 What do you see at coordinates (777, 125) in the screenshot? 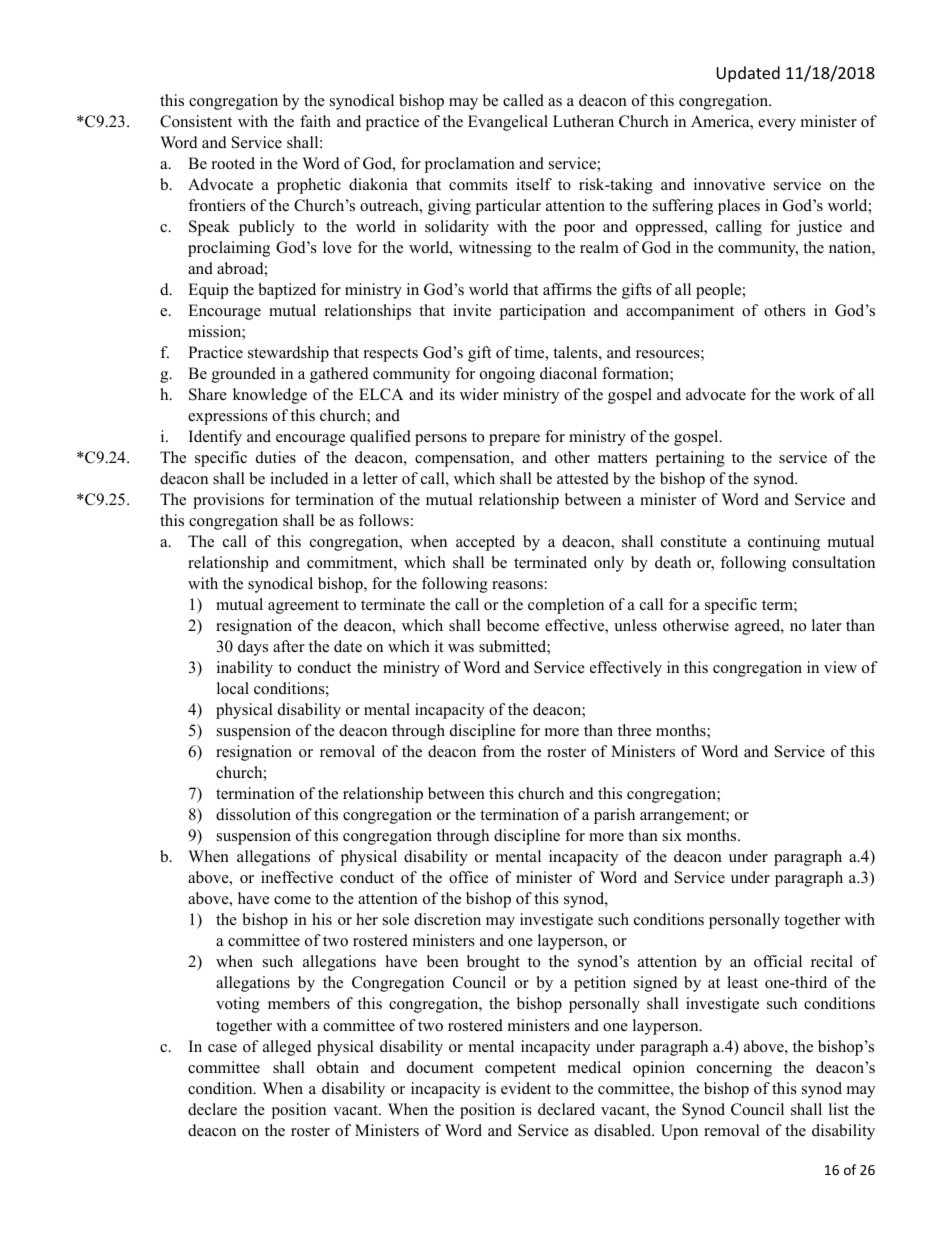
I see `every` at bounding box center [777, 125].
